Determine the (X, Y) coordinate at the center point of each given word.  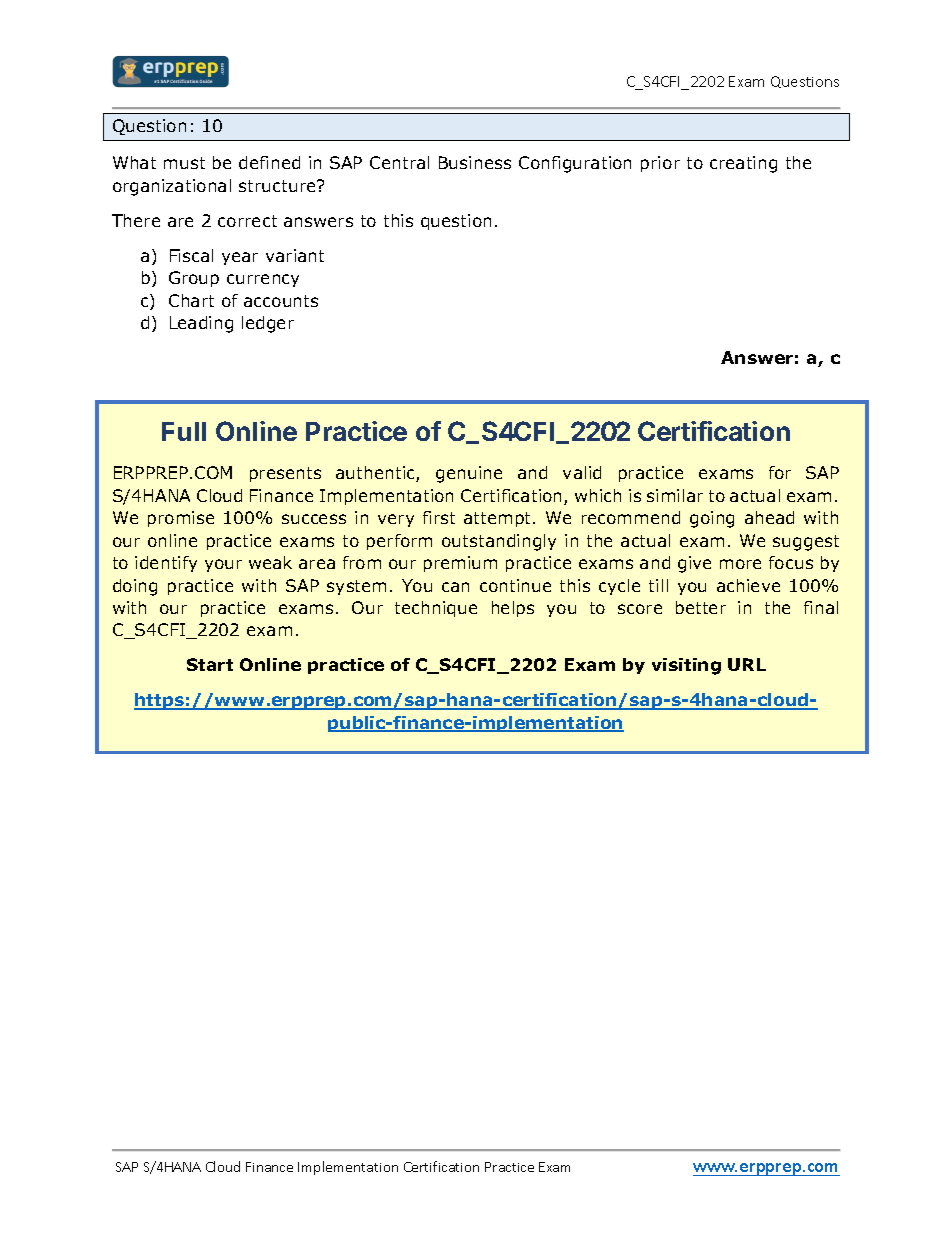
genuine (469, 474)
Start (210, 664)
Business (475, 162)
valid (582, 472)
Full (184, 431)
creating (743, 164)
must (184, 163)
